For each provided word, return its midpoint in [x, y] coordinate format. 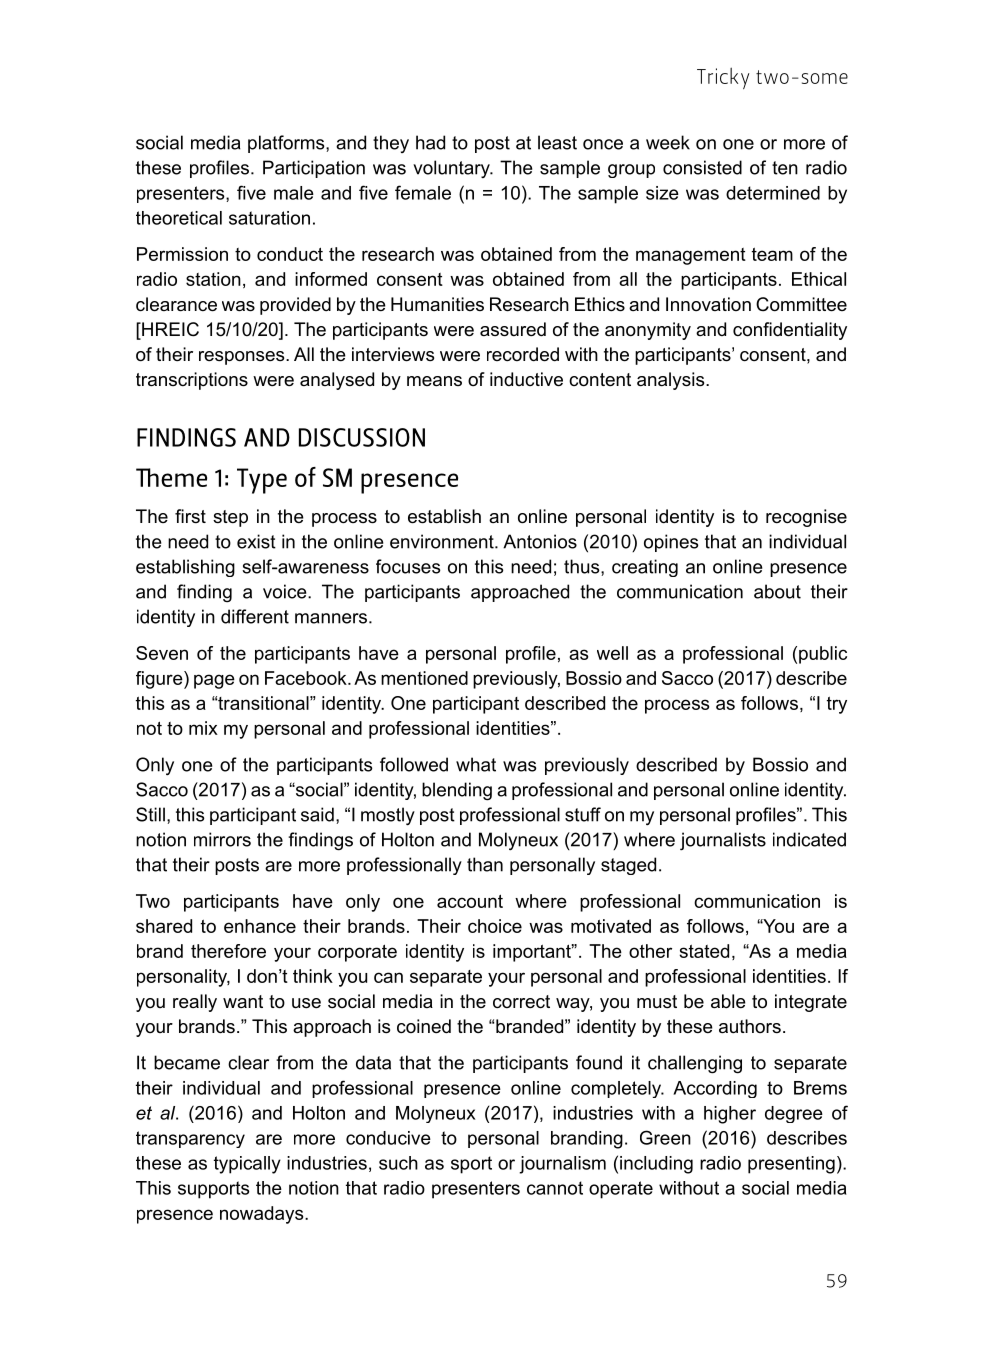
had [430, 142]
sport [471, 1165]
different [255, 616]
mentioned [424, 678]
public [823, 655]
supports [214, 1190]
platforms [287, 144]
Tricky [723, 78]
